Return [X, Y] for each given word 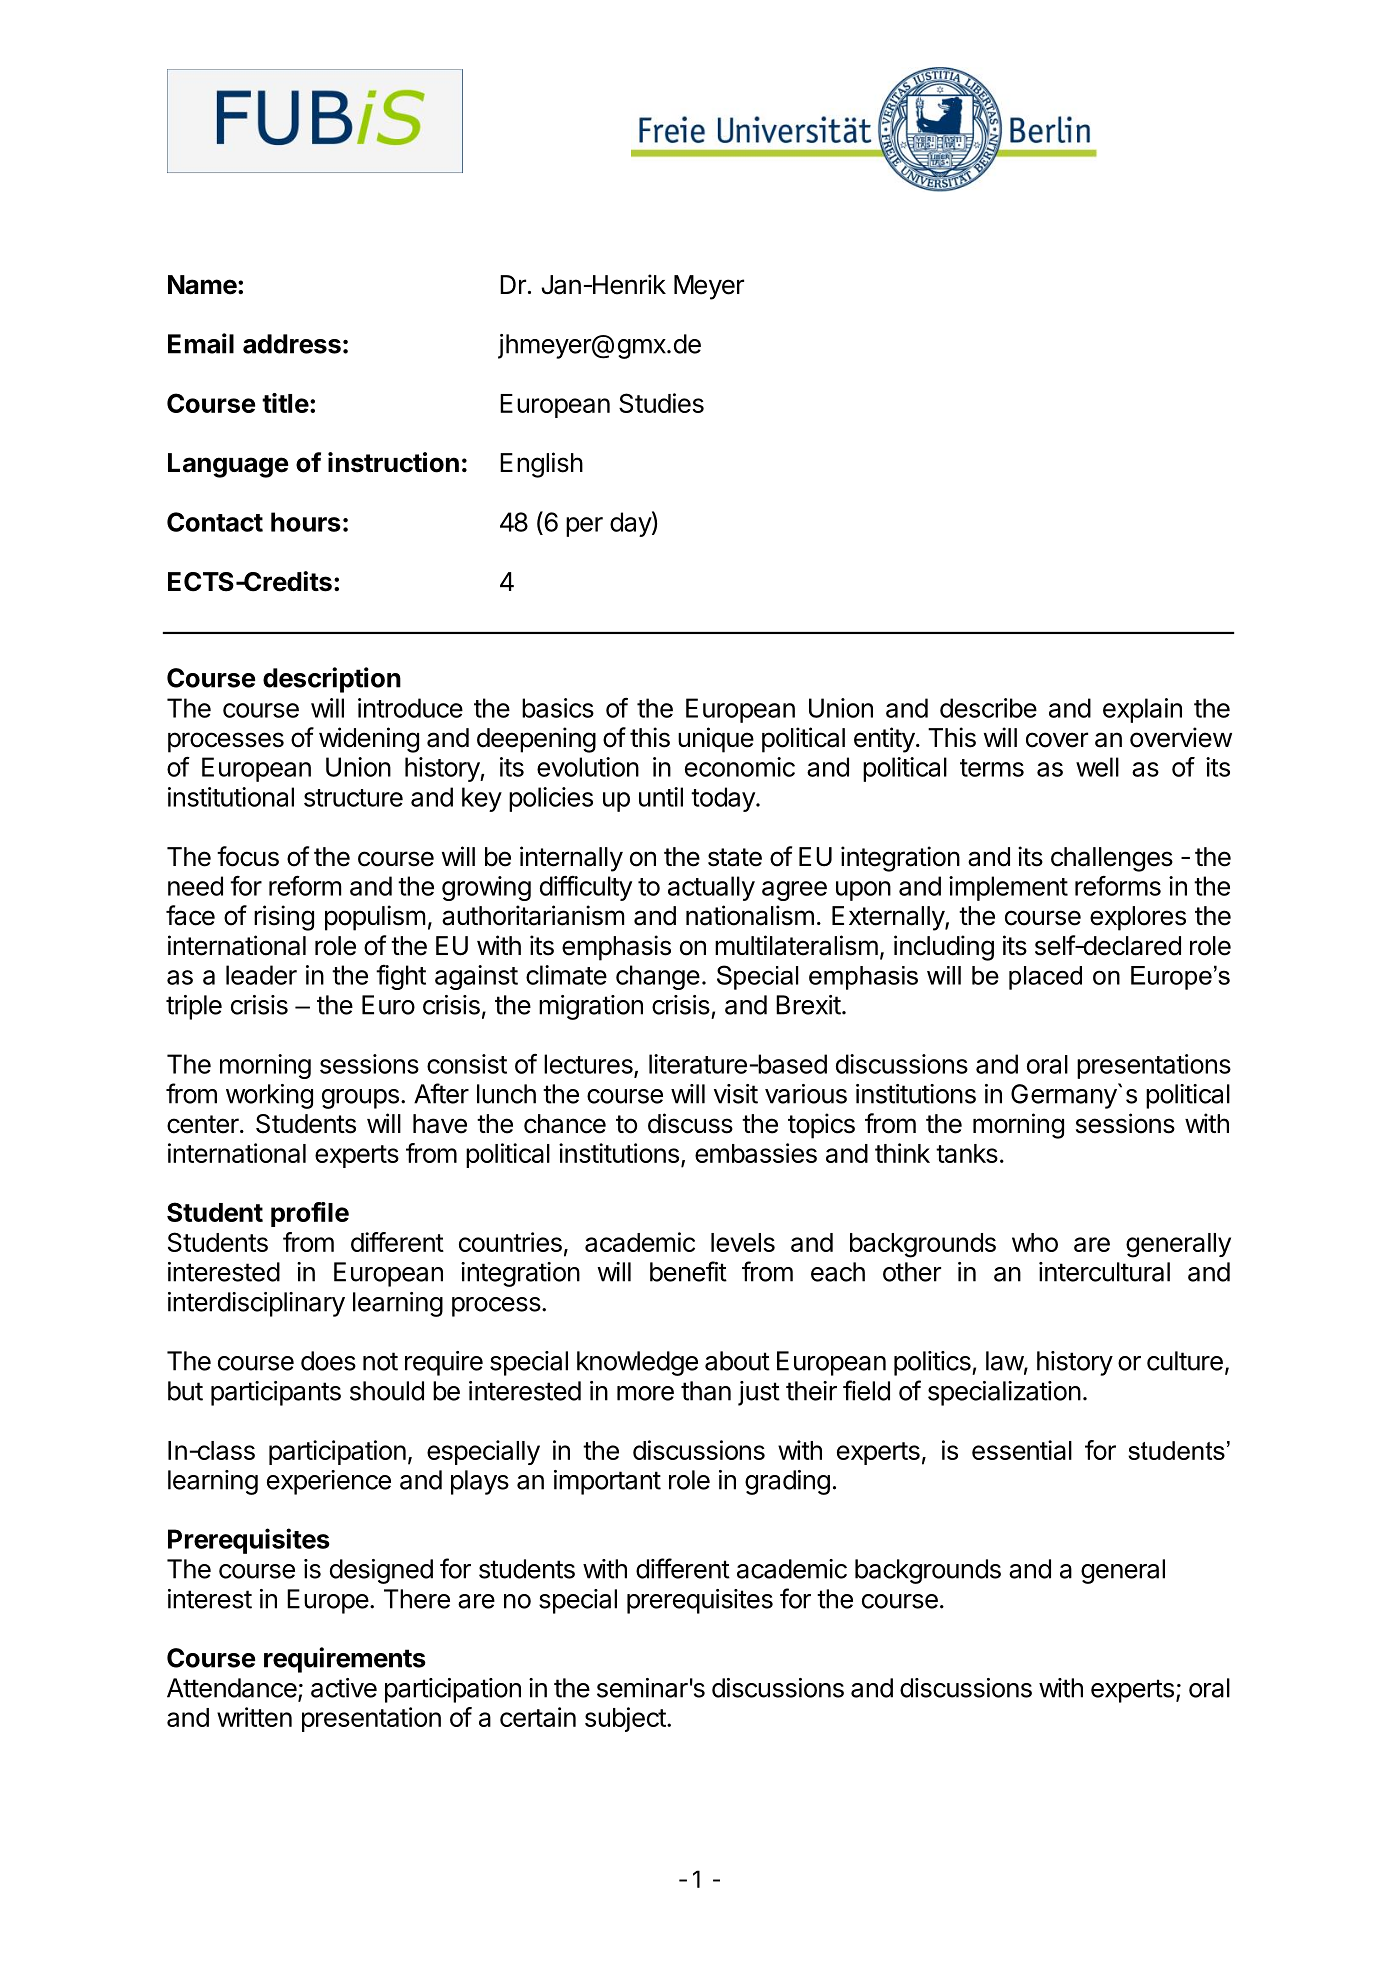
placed [1045, 978]
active [344, 1688]
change [658, 977]
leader [261, 975]
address [292, 344]
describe [988, 708]
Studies [661, 403]
